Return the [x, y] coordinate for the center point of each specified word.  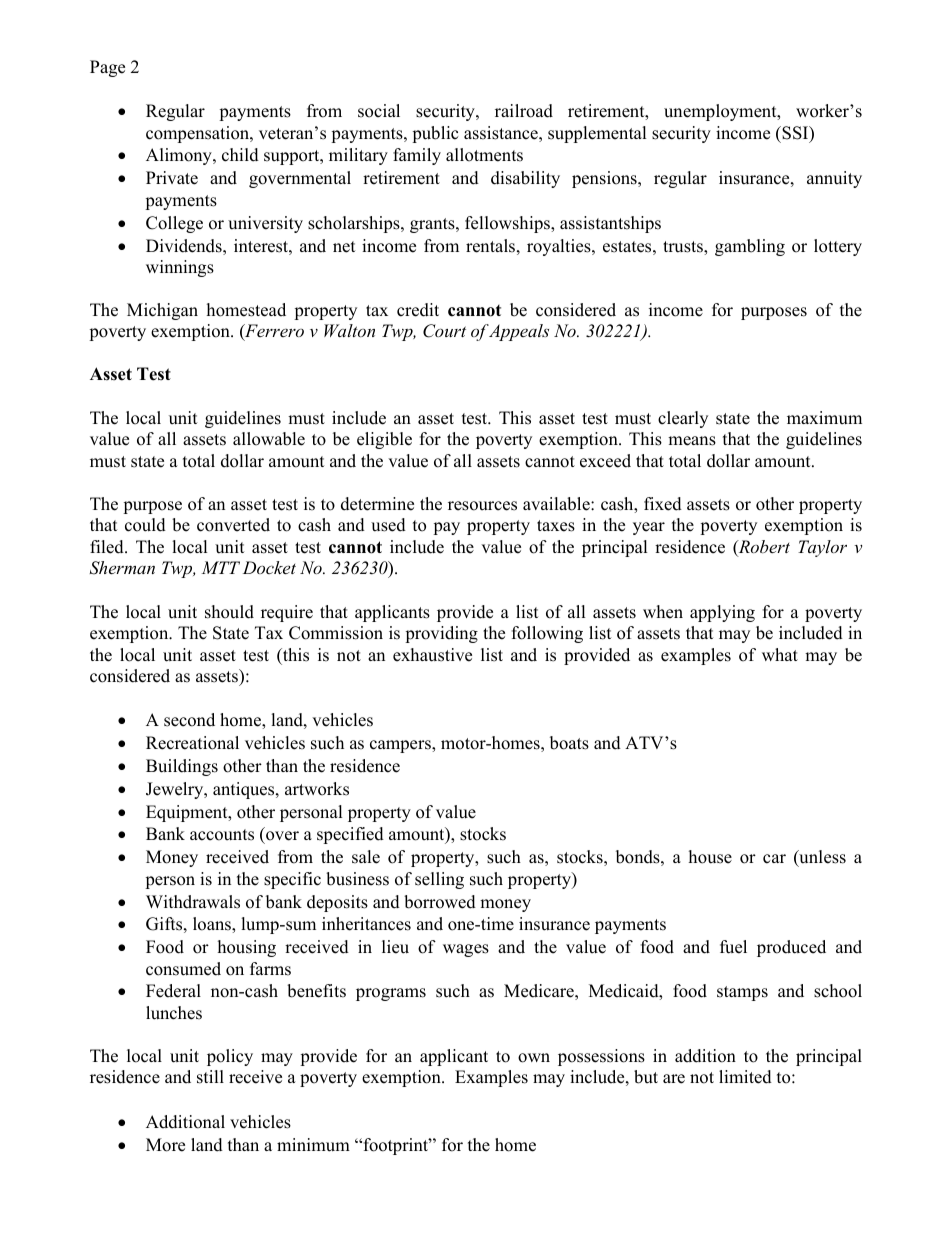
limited [745, 1077]
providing [441, 634]
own [534, 1058]
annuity [834, 179]
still [210, 1077]
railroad [524, 111]
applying [722, 613]
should [229, 612]
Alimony [180, 156]
